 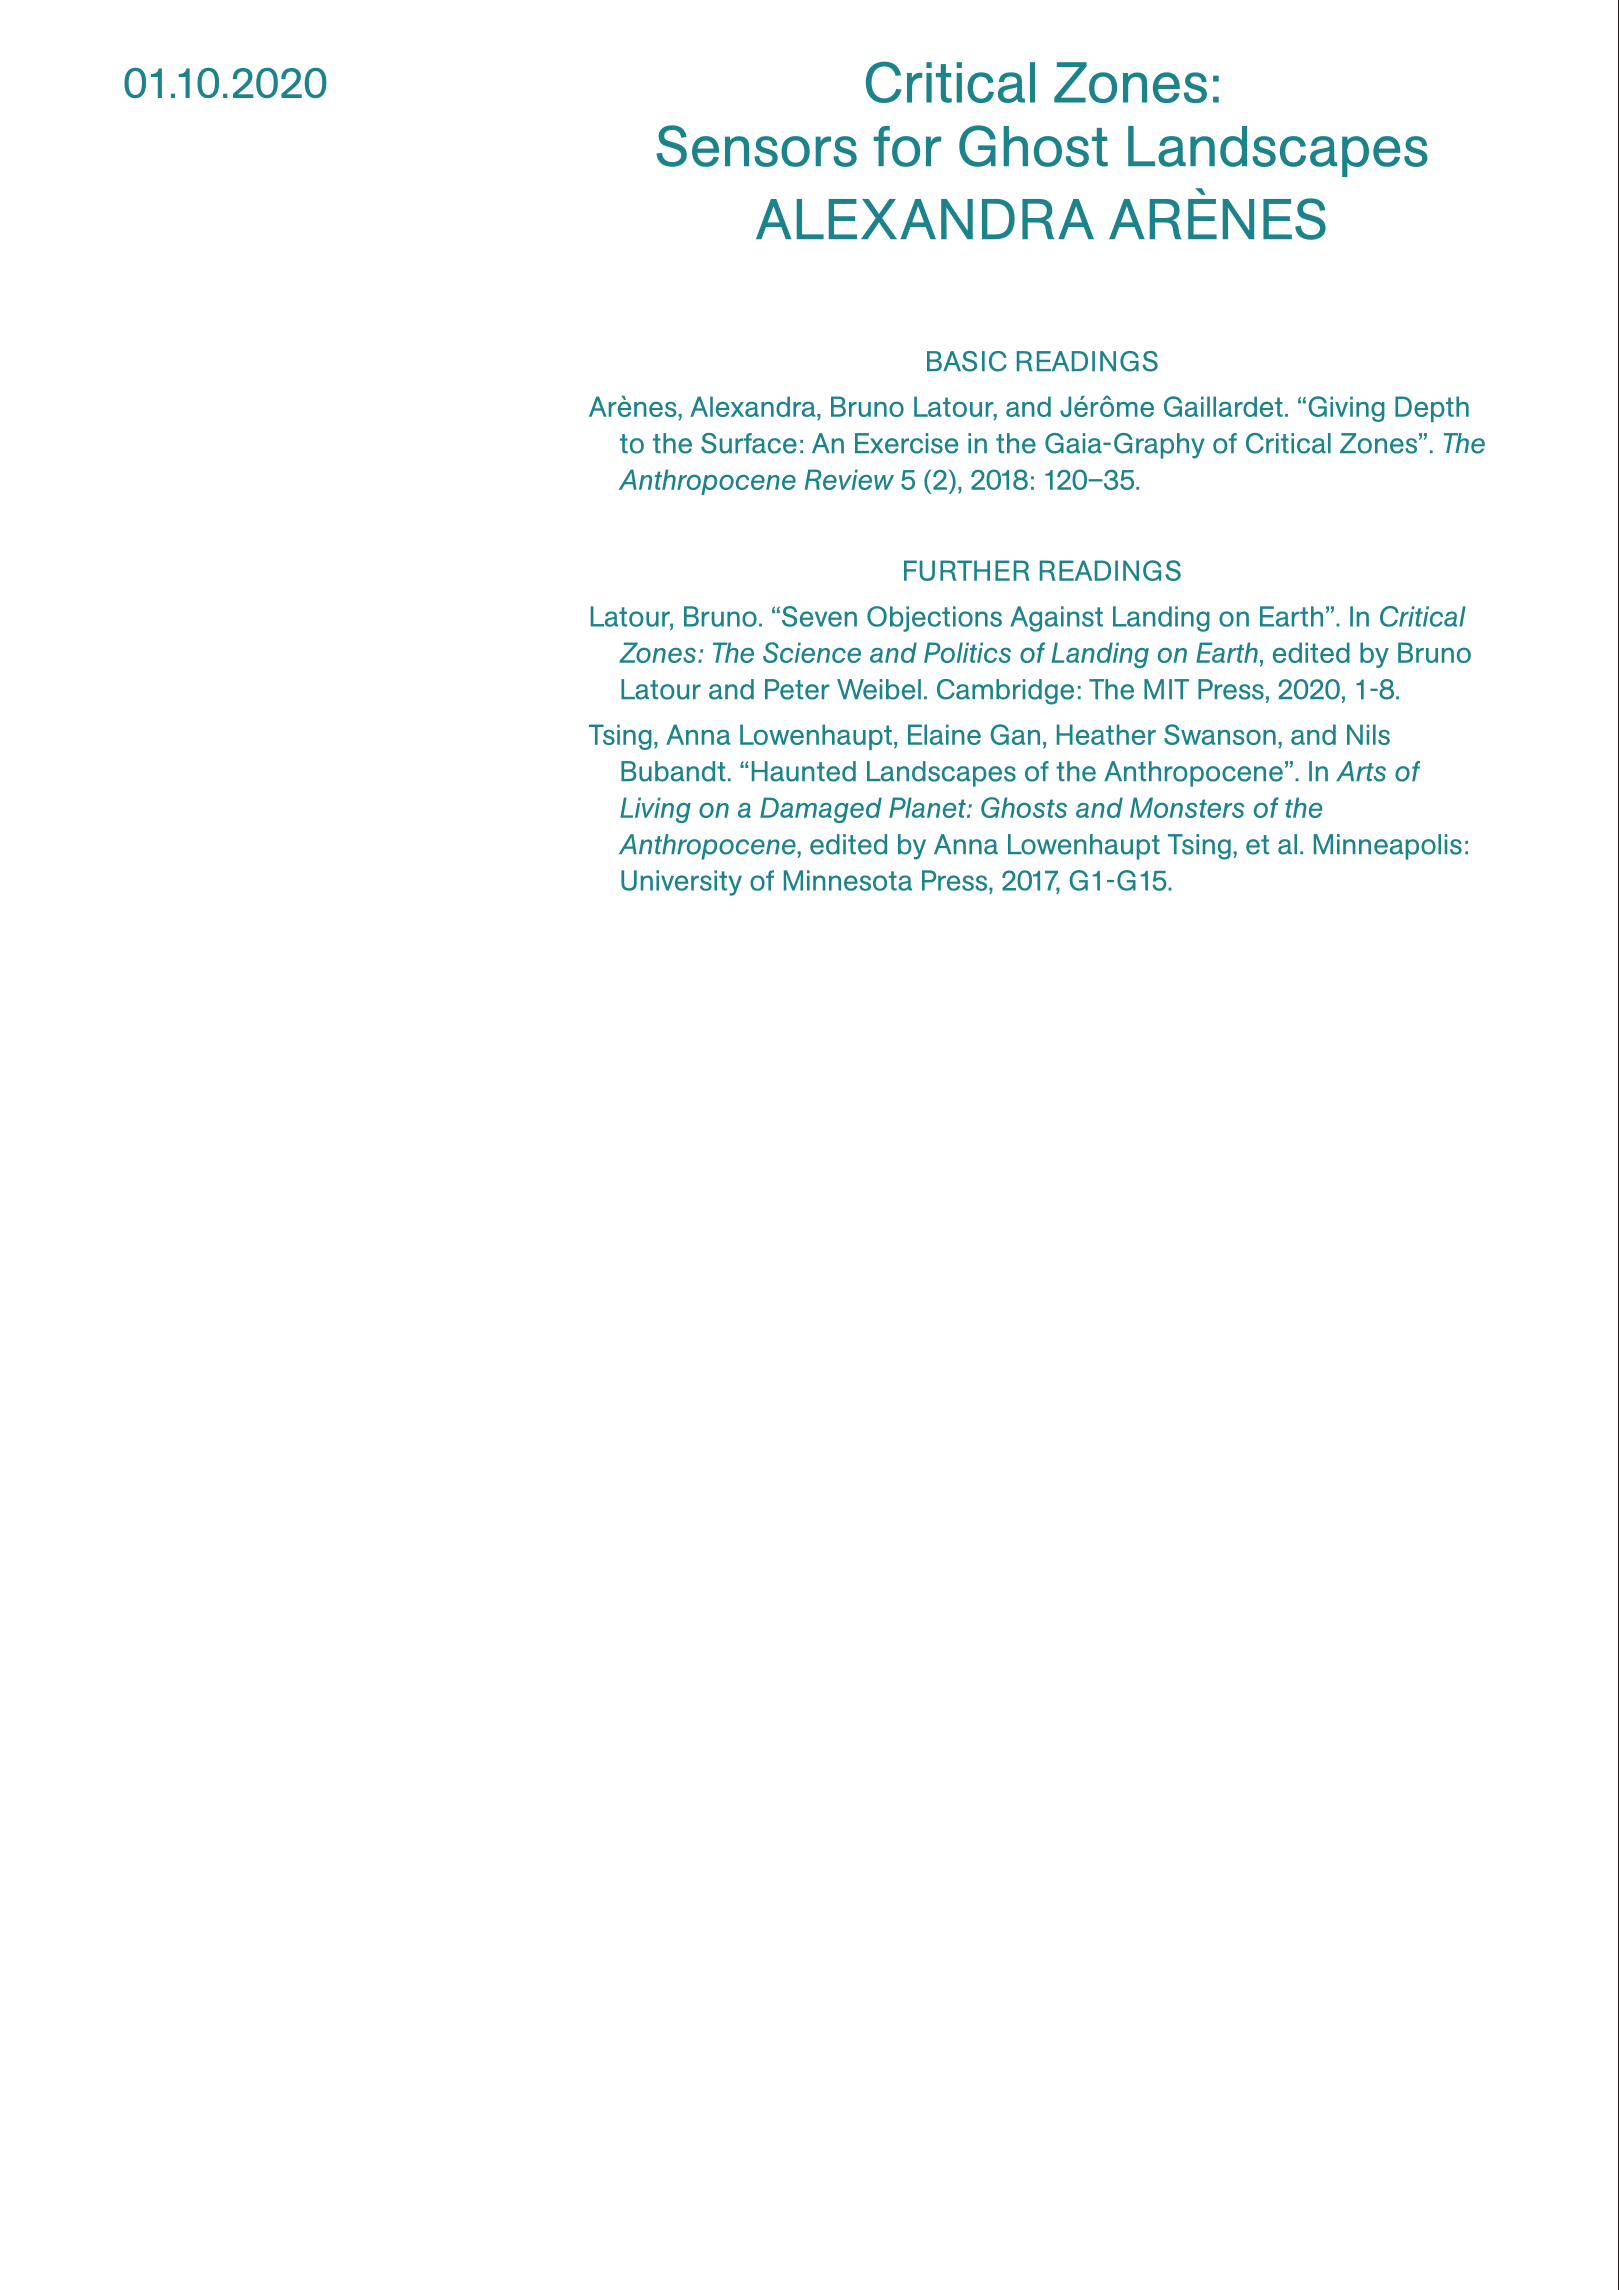 I want to click on FURTHER, so click(x=967, y=570).
